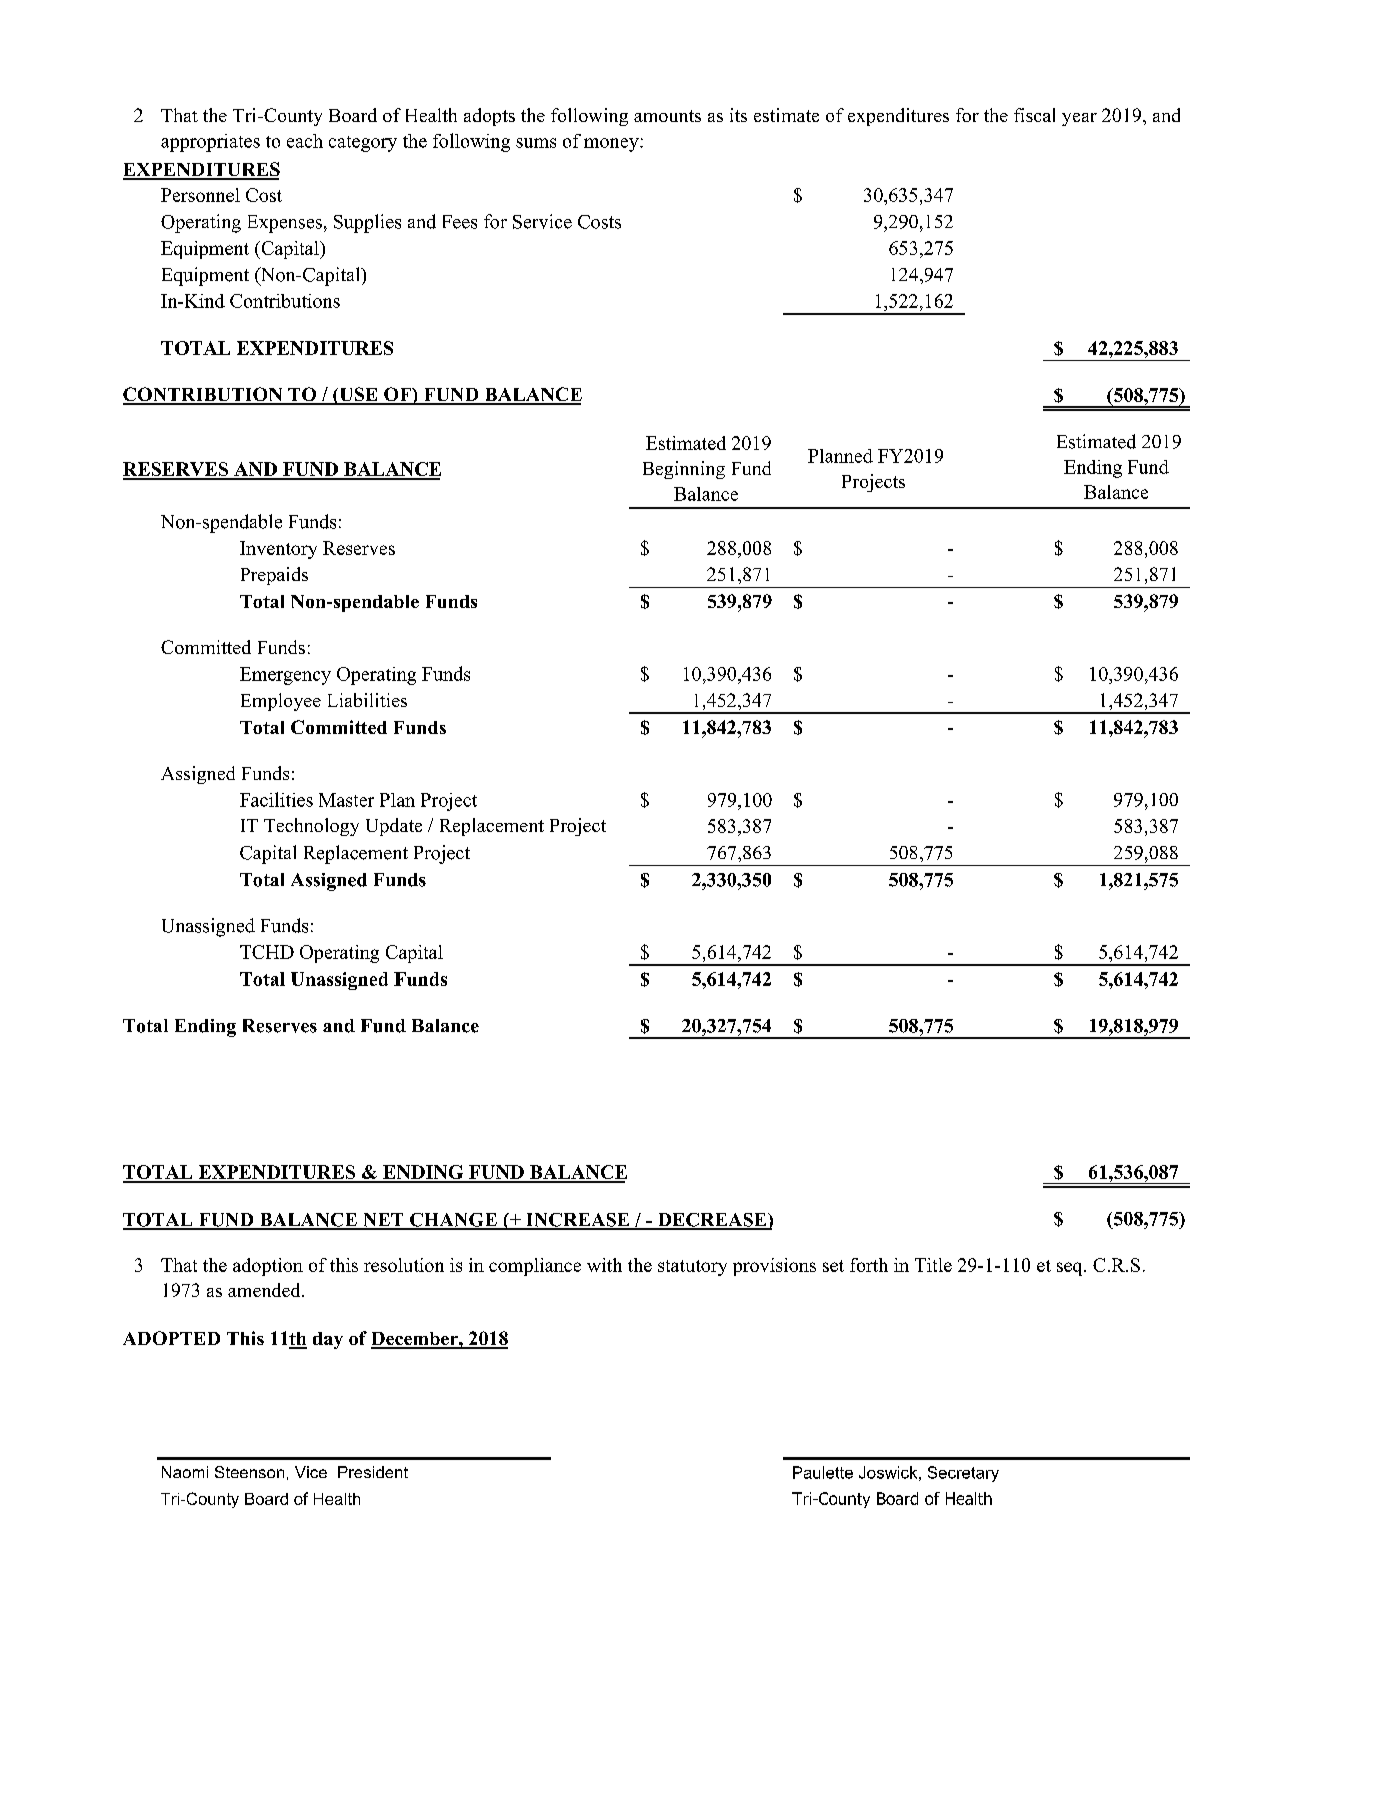 Image resolution: width=1389 pixels, height=1798 pixels. What do you see at coordinates (1034, 115) in the screenshot?
I see `fiscal` at bounding box center [1034, 115].
